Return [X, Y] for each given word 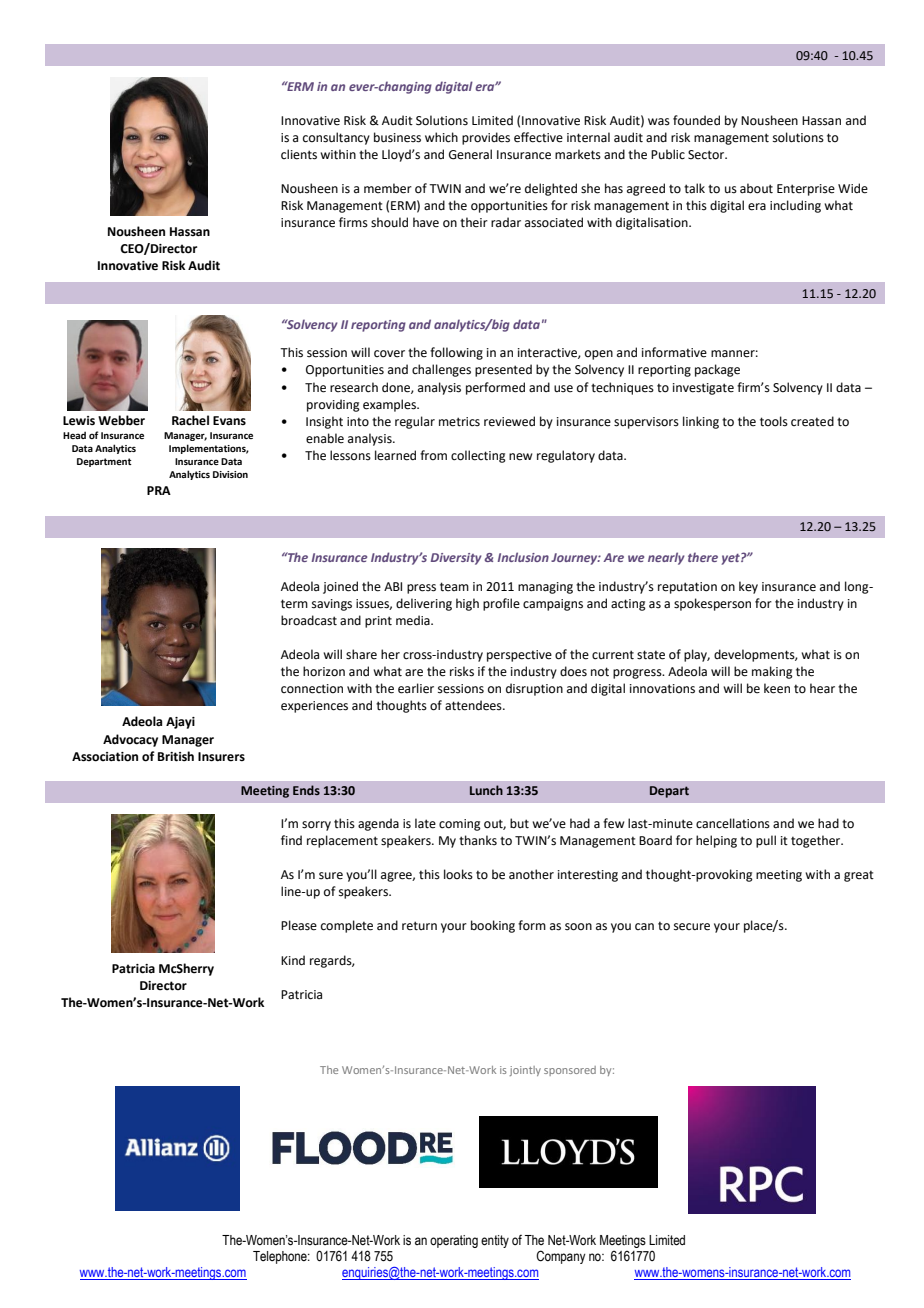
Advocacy [130, 740]
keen [777, 688]
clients [299, 154]
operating [454, 1241]
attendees [474, 705]
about [756, 188]
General [470, 154]
